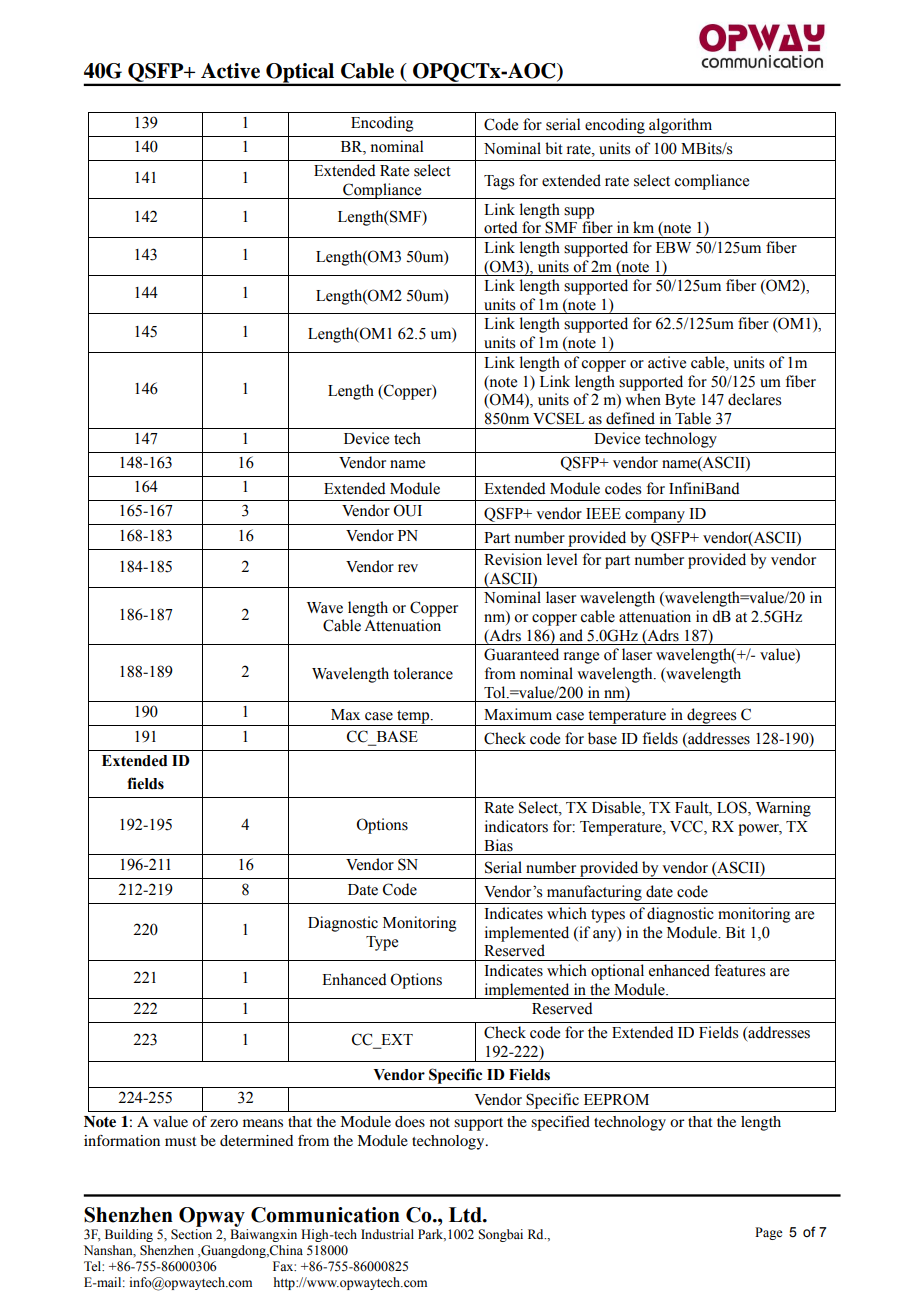 Image resolution: width=924 pixels, height=1308 pixels. Describe the element at coordinates (498, 845) in the document. I see `Bias` at that location.
